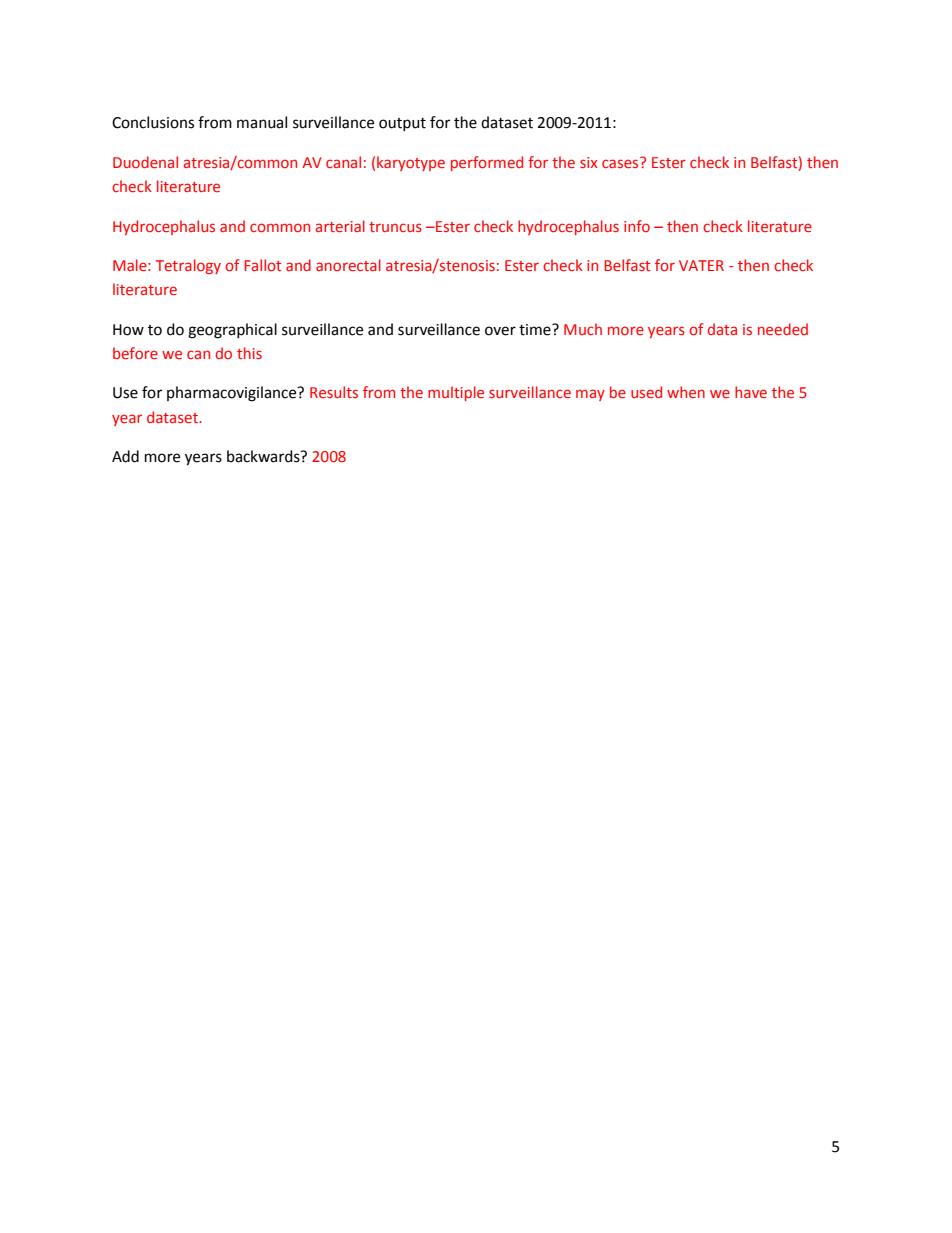  What do you see at coordinates (621, 162) in the image?
I see `cases` at bounding box center [621, 162].
